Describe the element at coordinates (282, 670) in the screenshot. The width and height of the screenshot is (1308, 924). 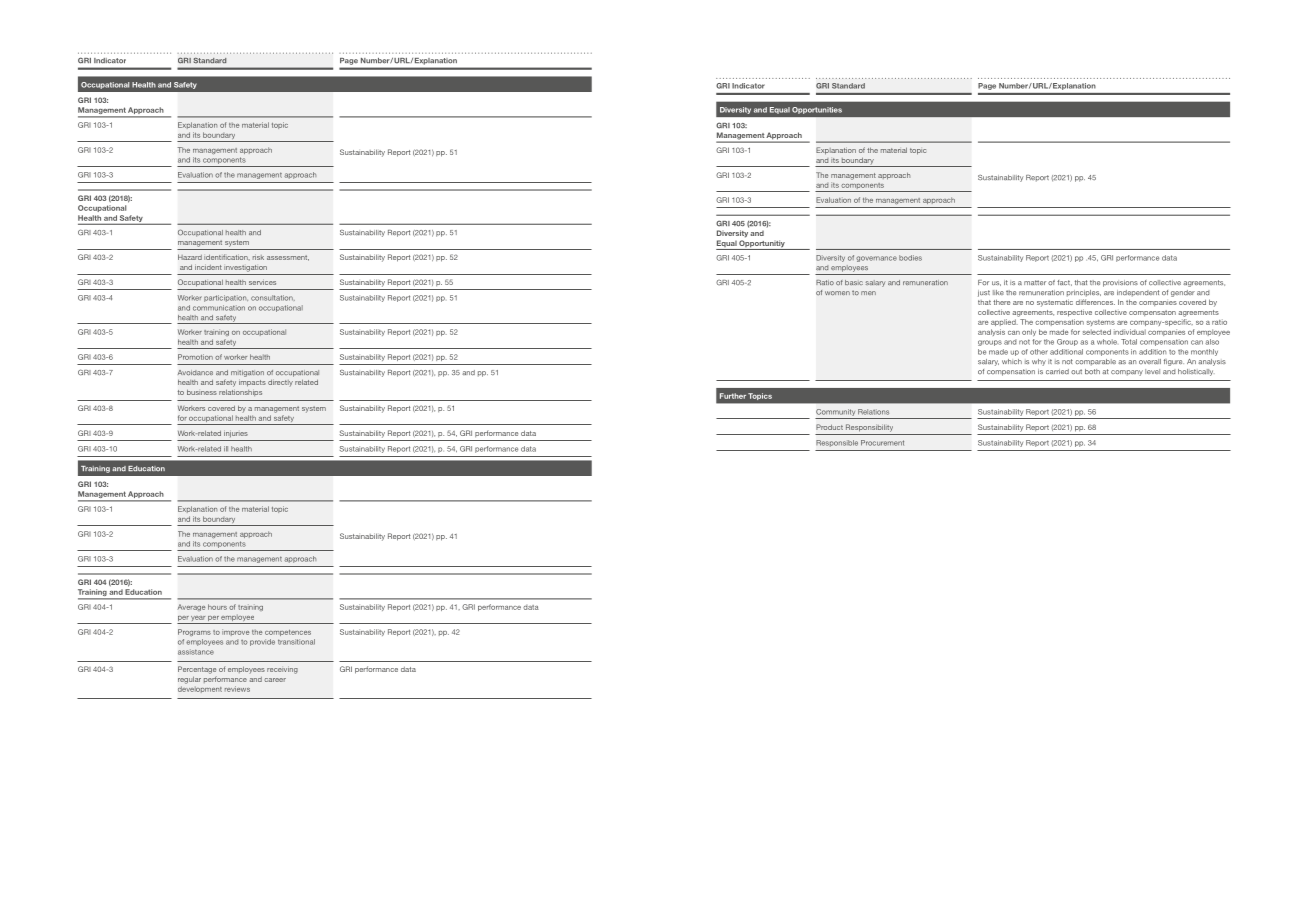
I see `receiving` at that location.
